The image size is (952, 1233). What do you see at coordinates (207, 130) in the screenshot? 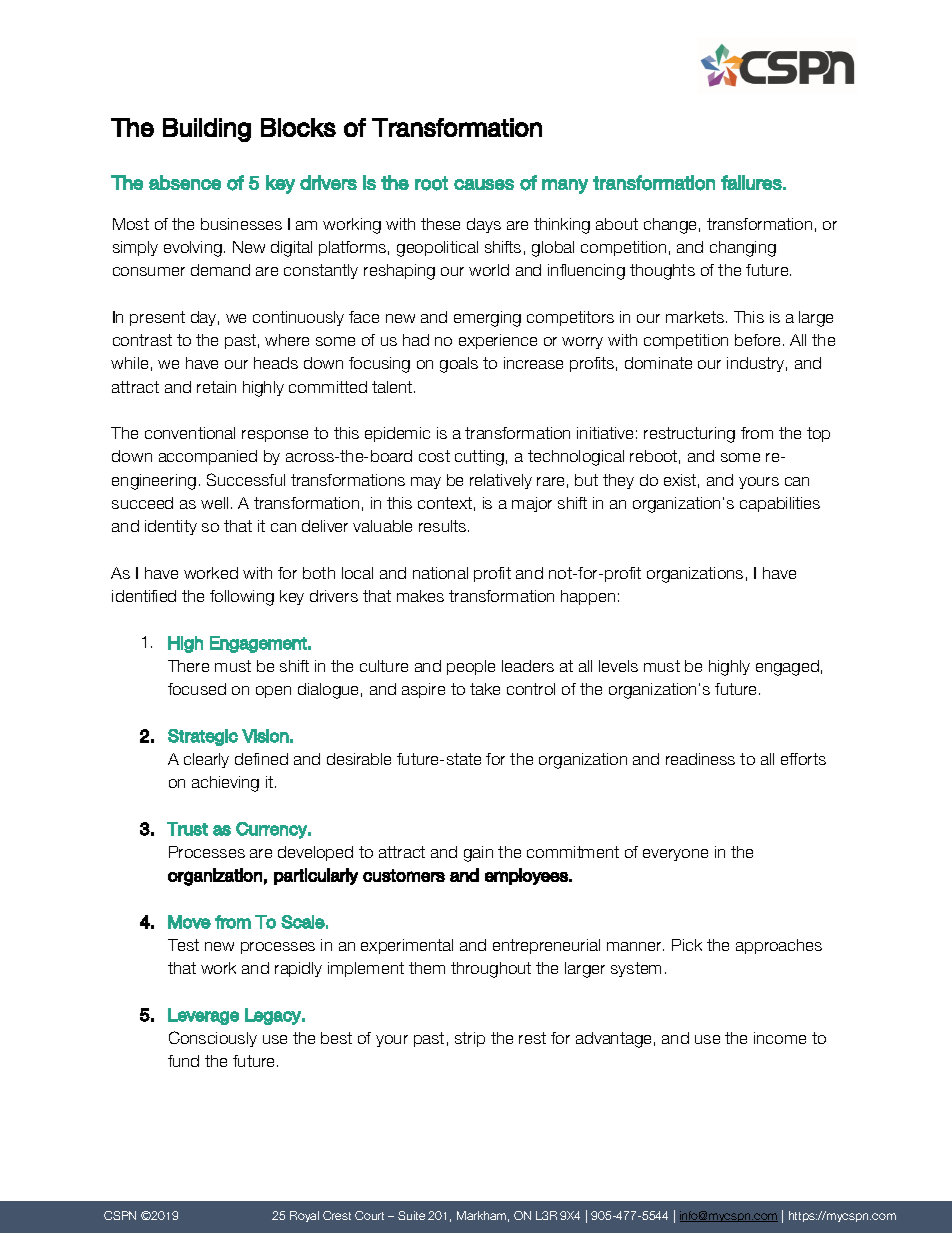
I see `Building` at bounding box center [207, 130].
